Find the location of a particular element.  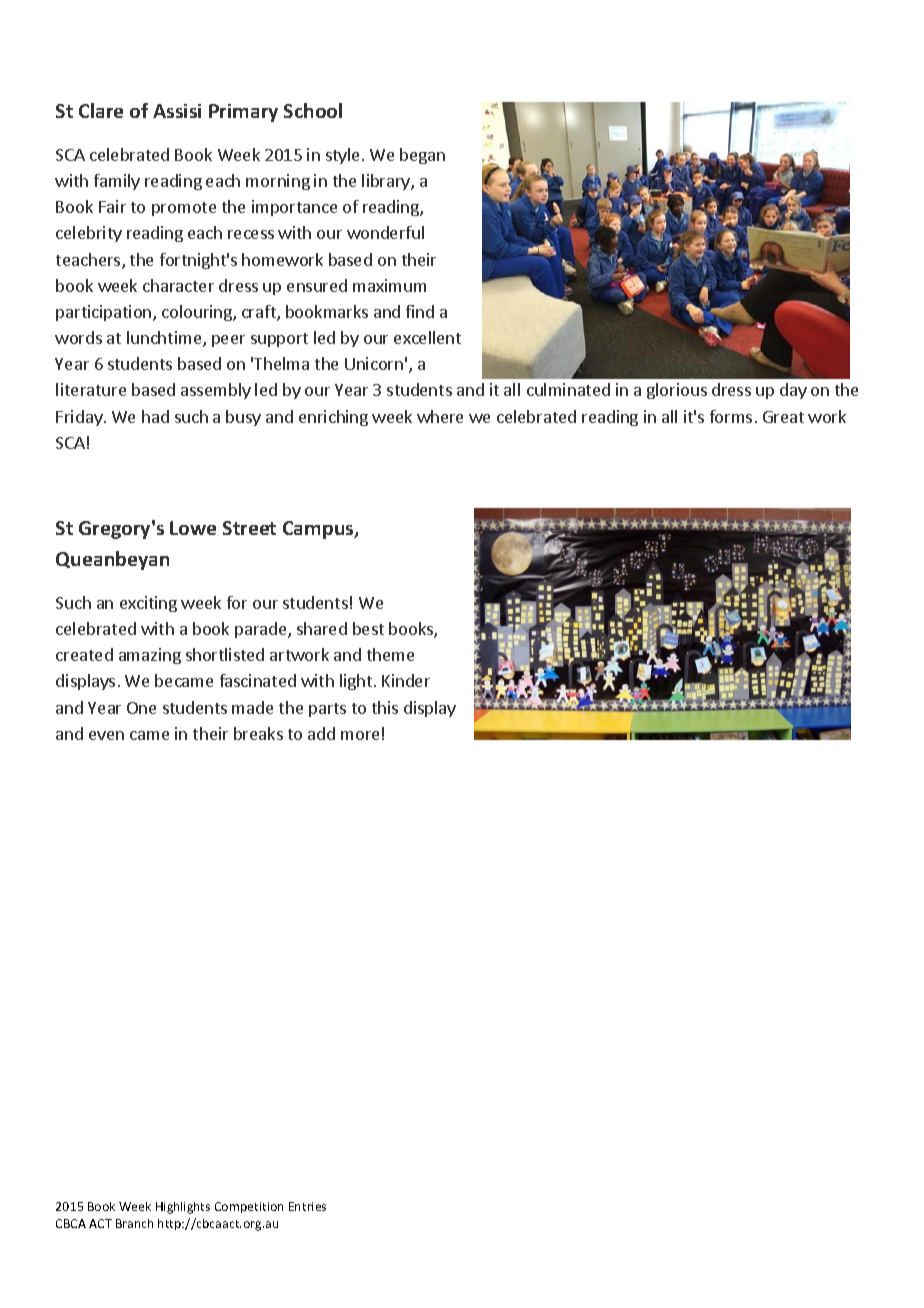

Branch is located at coordinates (134, 1223).
